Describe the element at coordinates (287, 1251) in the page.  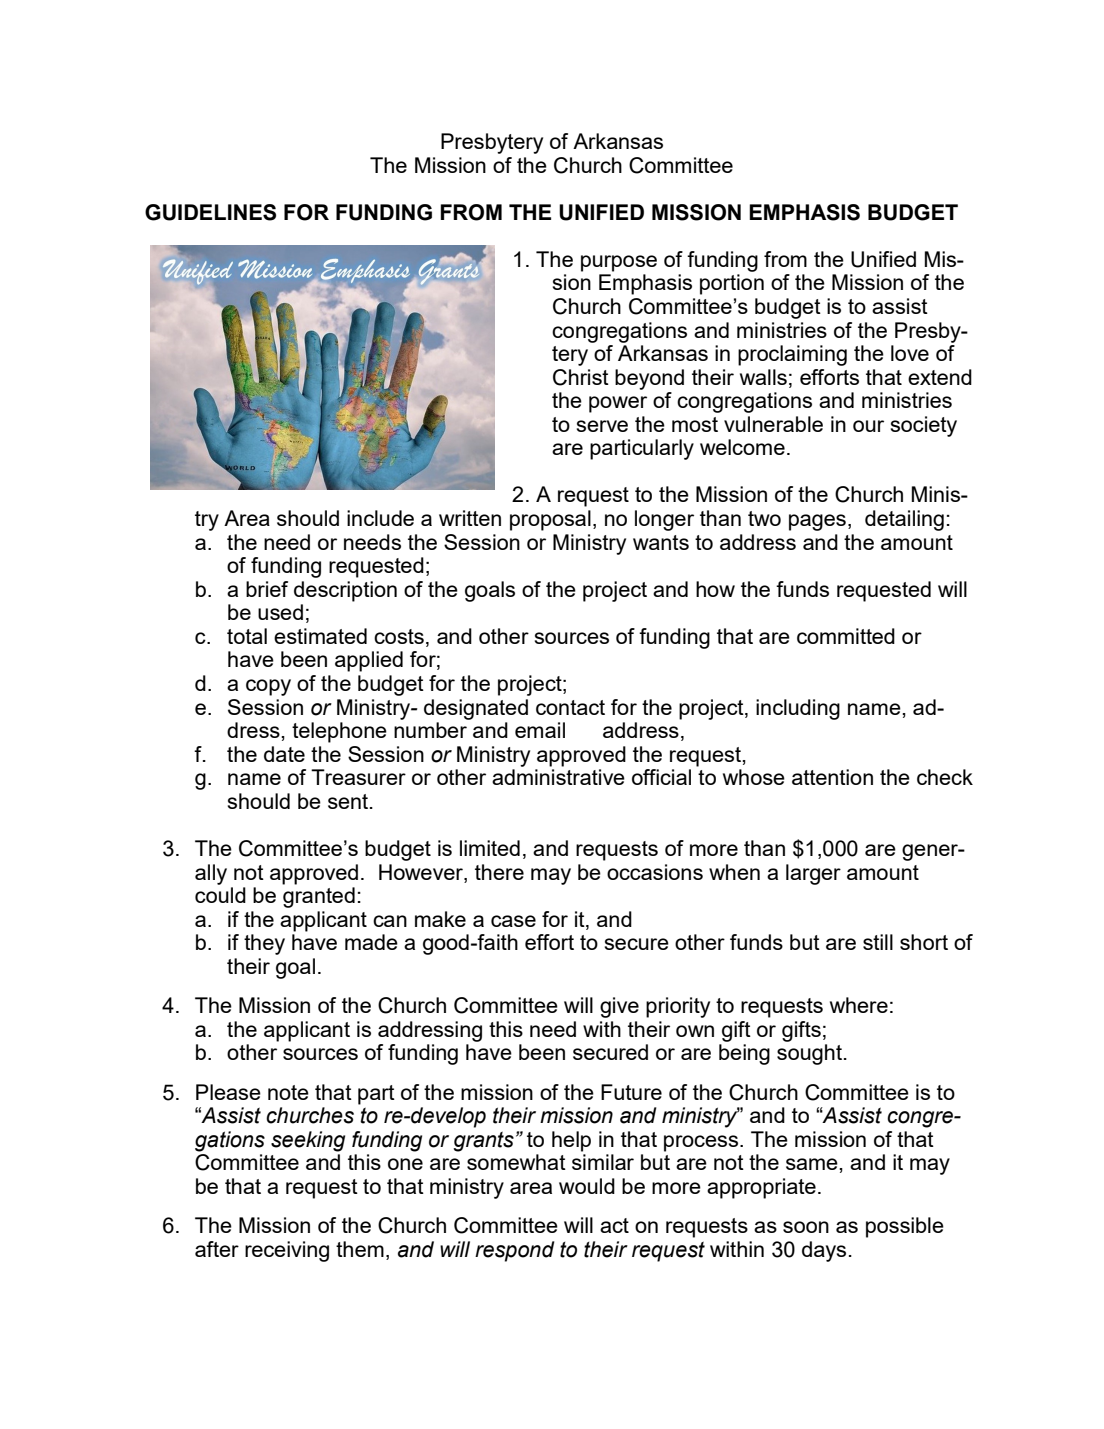
I see `receiving` at that location.
